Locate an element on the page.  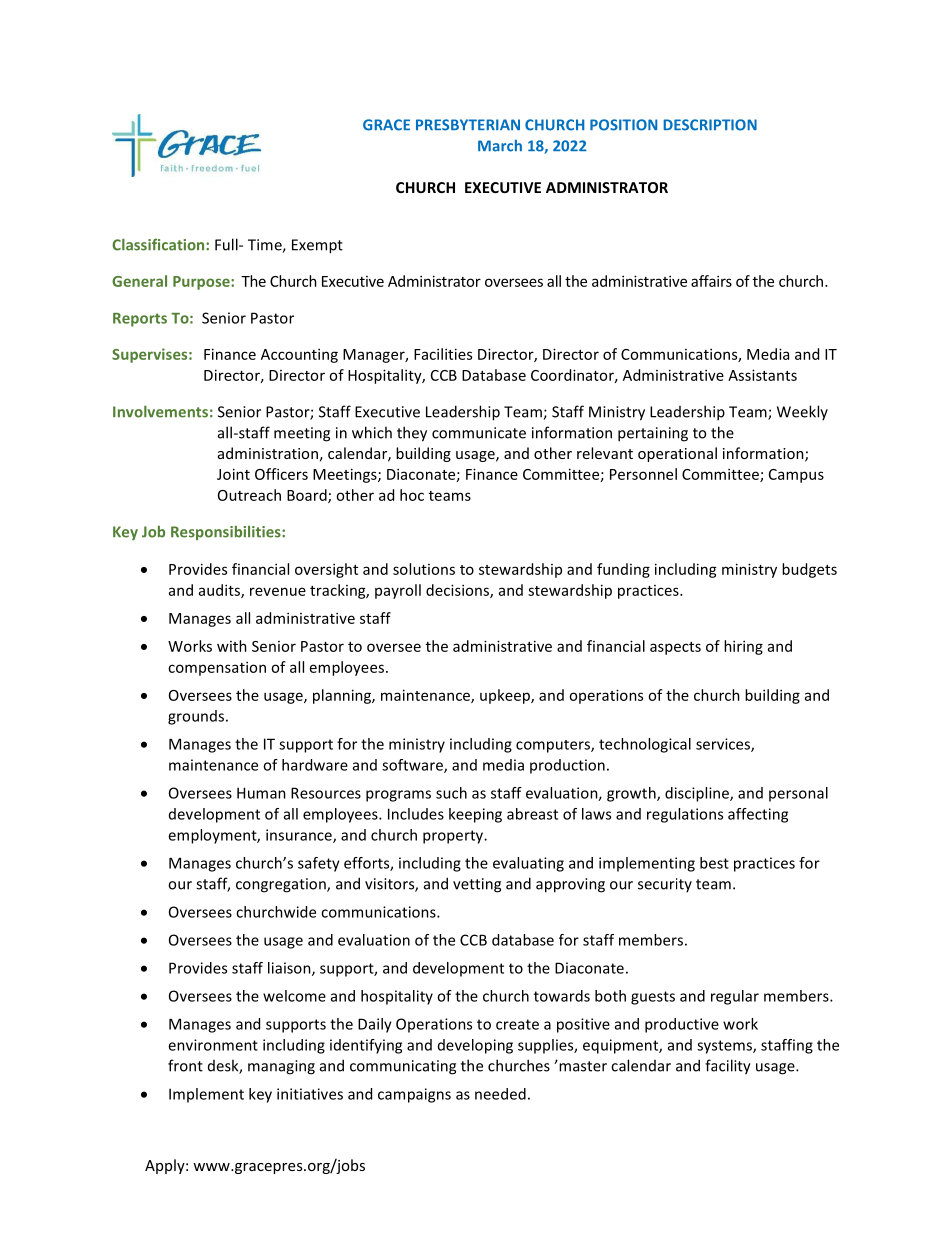
environment is located at coordinates (213, 1045).
